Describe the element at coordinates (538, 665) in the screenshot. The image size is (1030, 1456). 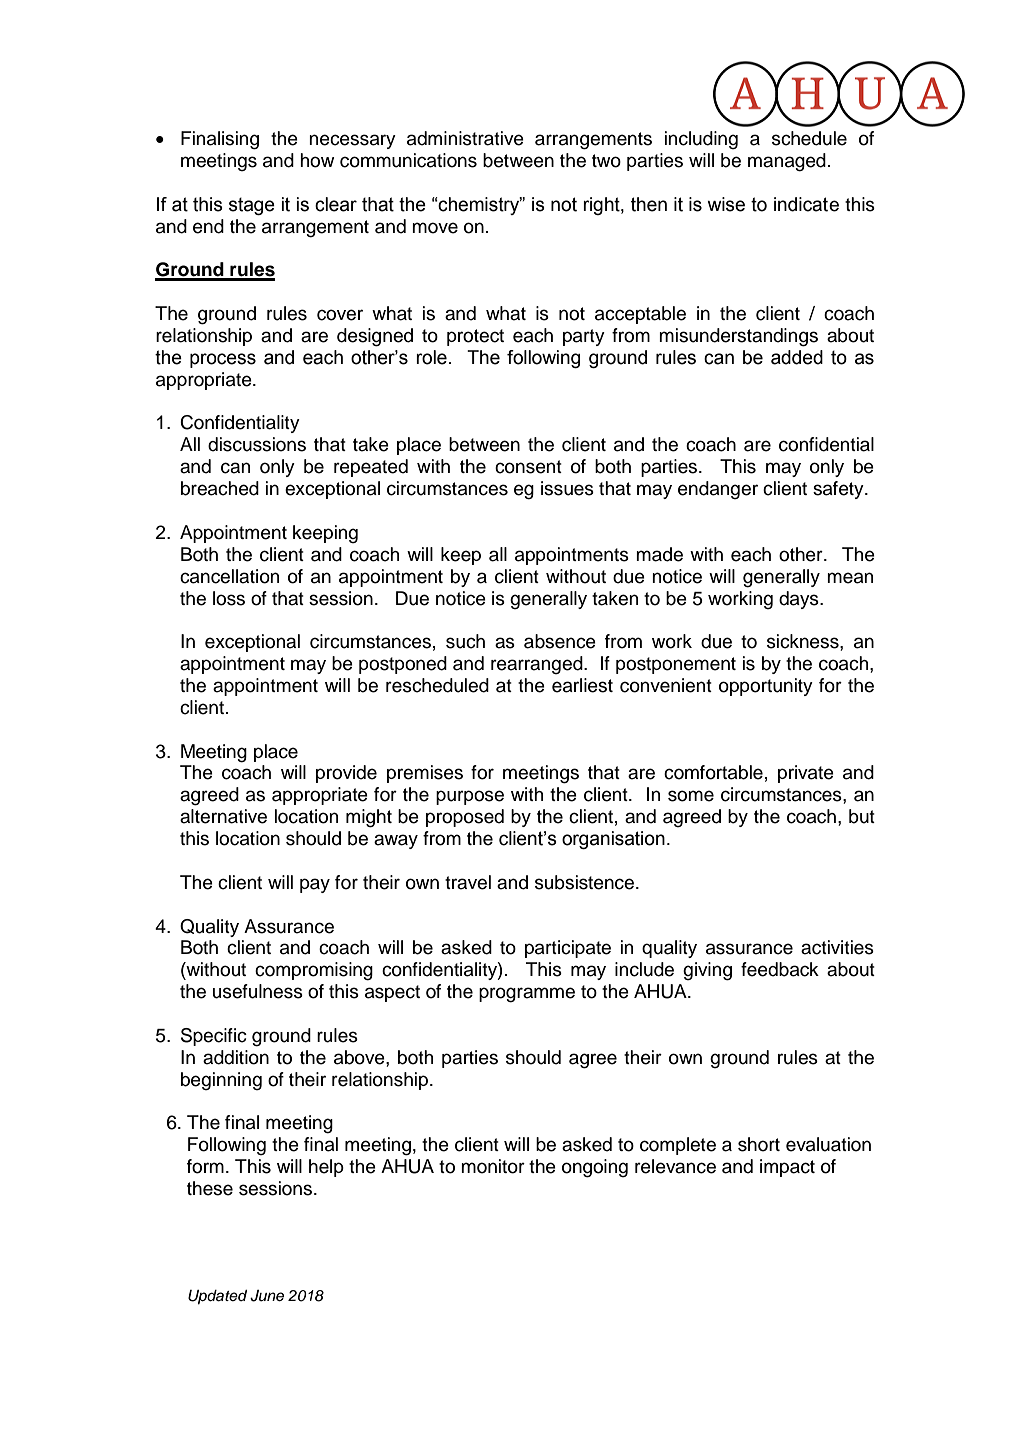
I see `rearranged` at that location.
